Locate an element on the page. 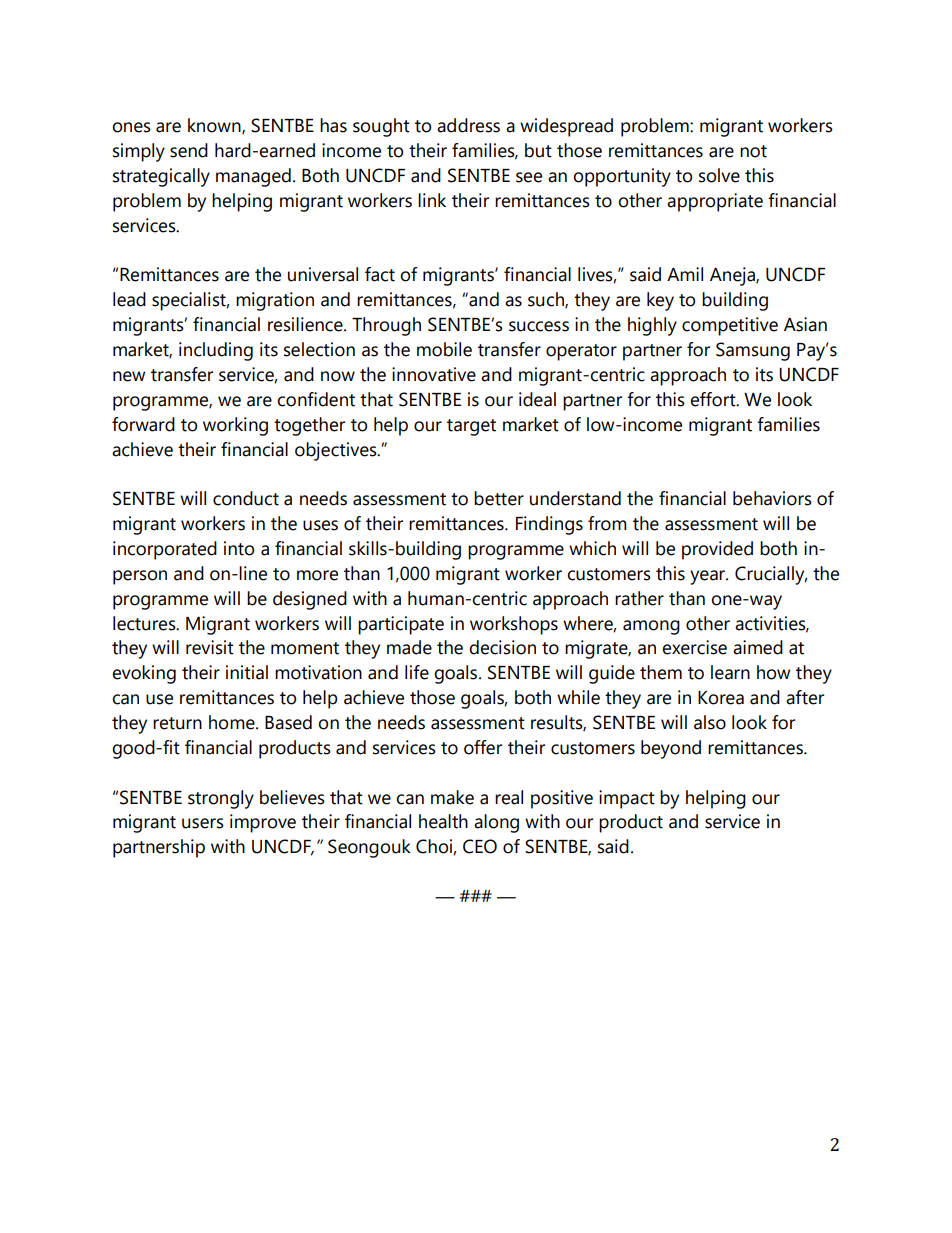  send is located at coordinates (189, 150).
